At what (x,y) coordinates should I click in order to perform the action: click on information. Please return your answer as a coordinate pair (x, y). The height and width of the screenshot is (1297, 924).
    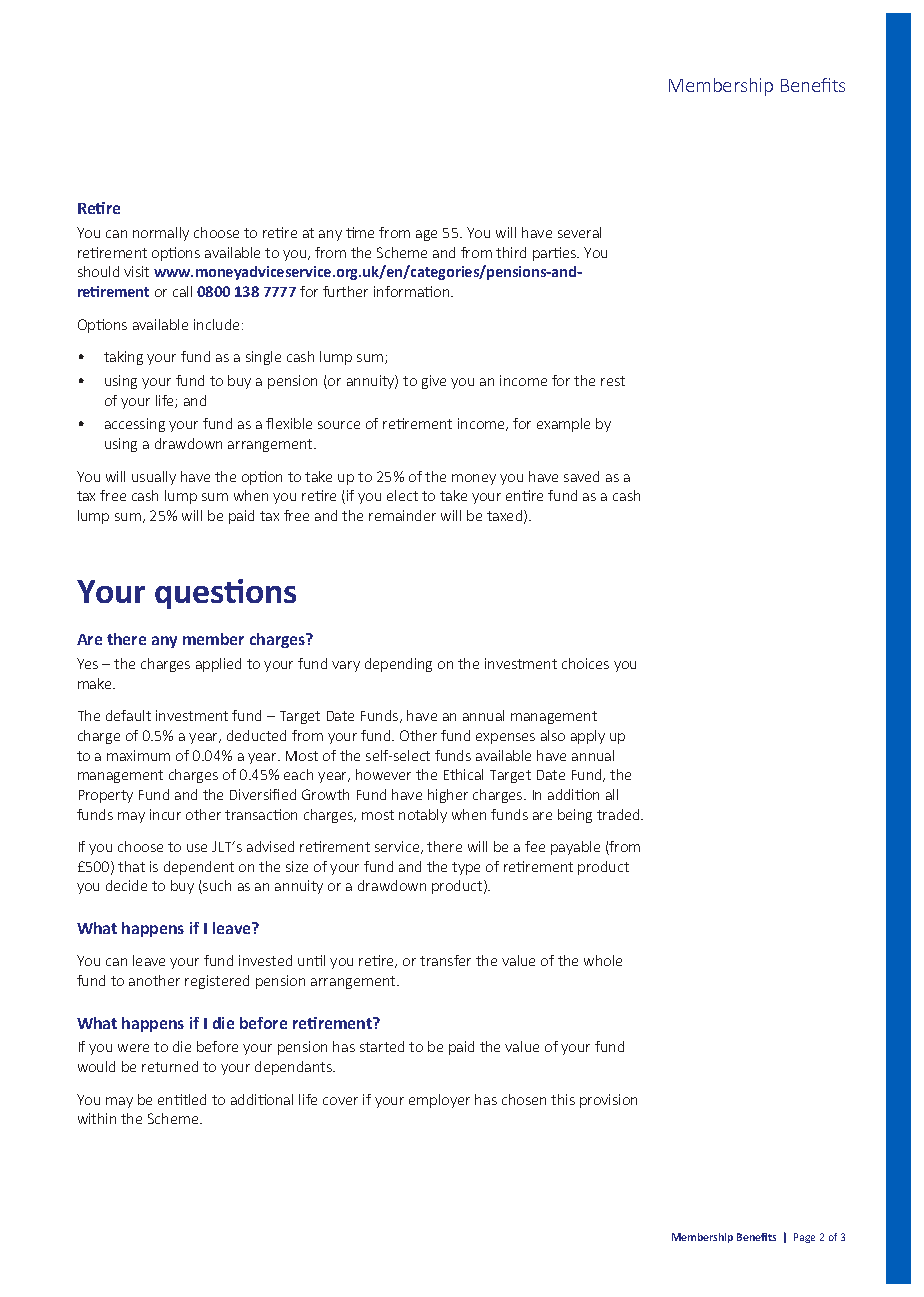
    Looking at the image, I should click on (413, 291).
